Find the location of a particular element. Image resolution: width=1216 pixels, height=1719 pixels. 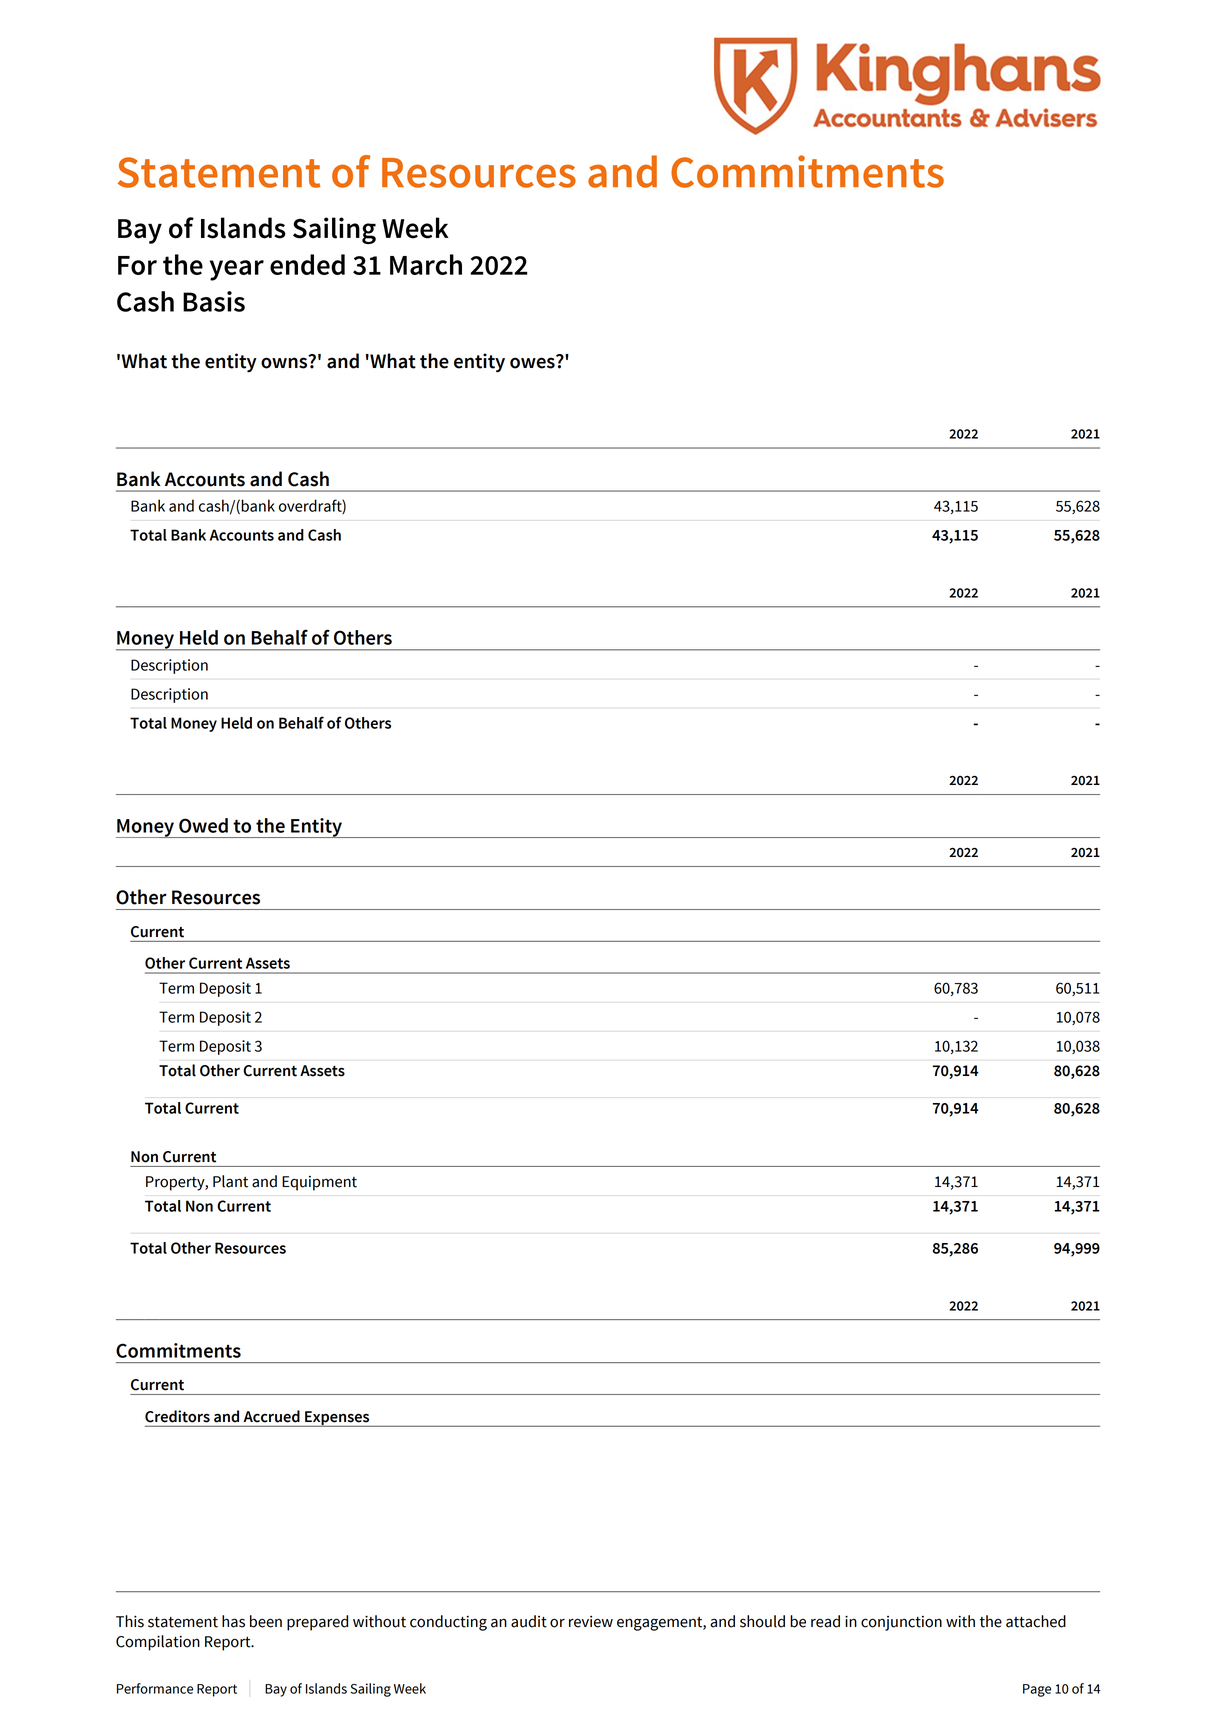

owes is located at coordinates (533, 362).
